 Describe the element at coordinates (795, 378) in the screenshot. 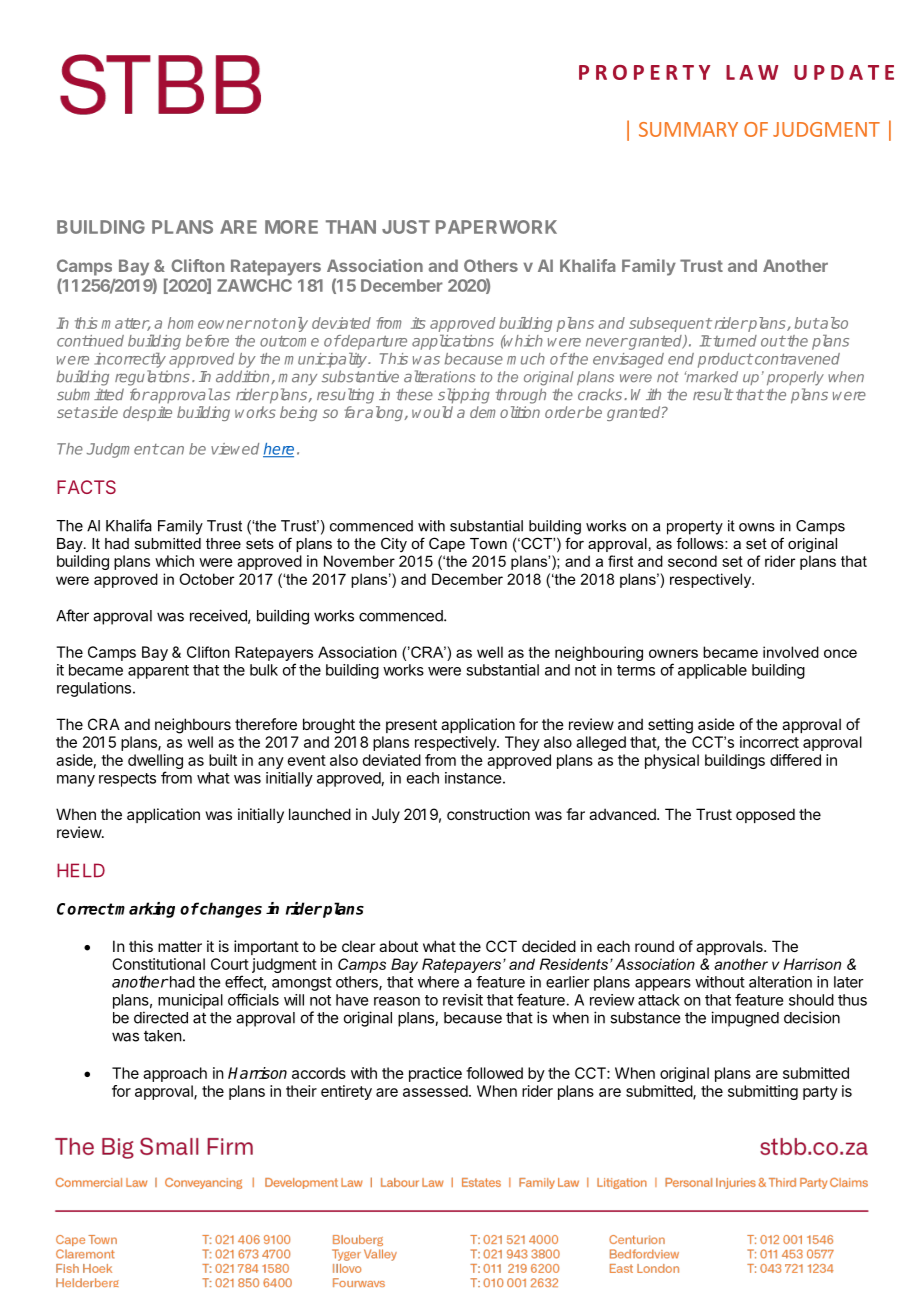

I see `properly` at that location.
